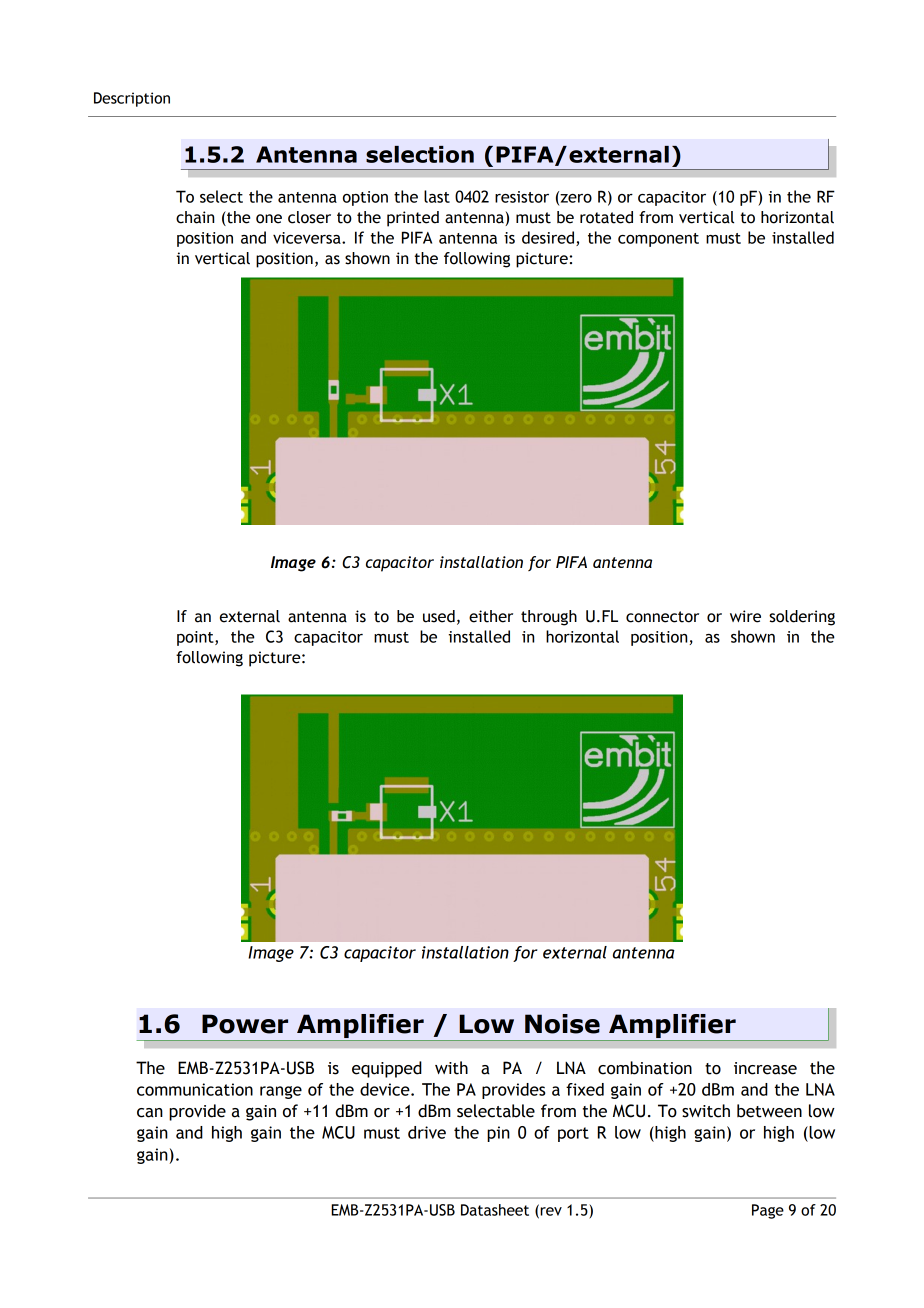  What do you see at coordinates (658, 240) in the image?
I see `component` at bounding box center [658, 240].
